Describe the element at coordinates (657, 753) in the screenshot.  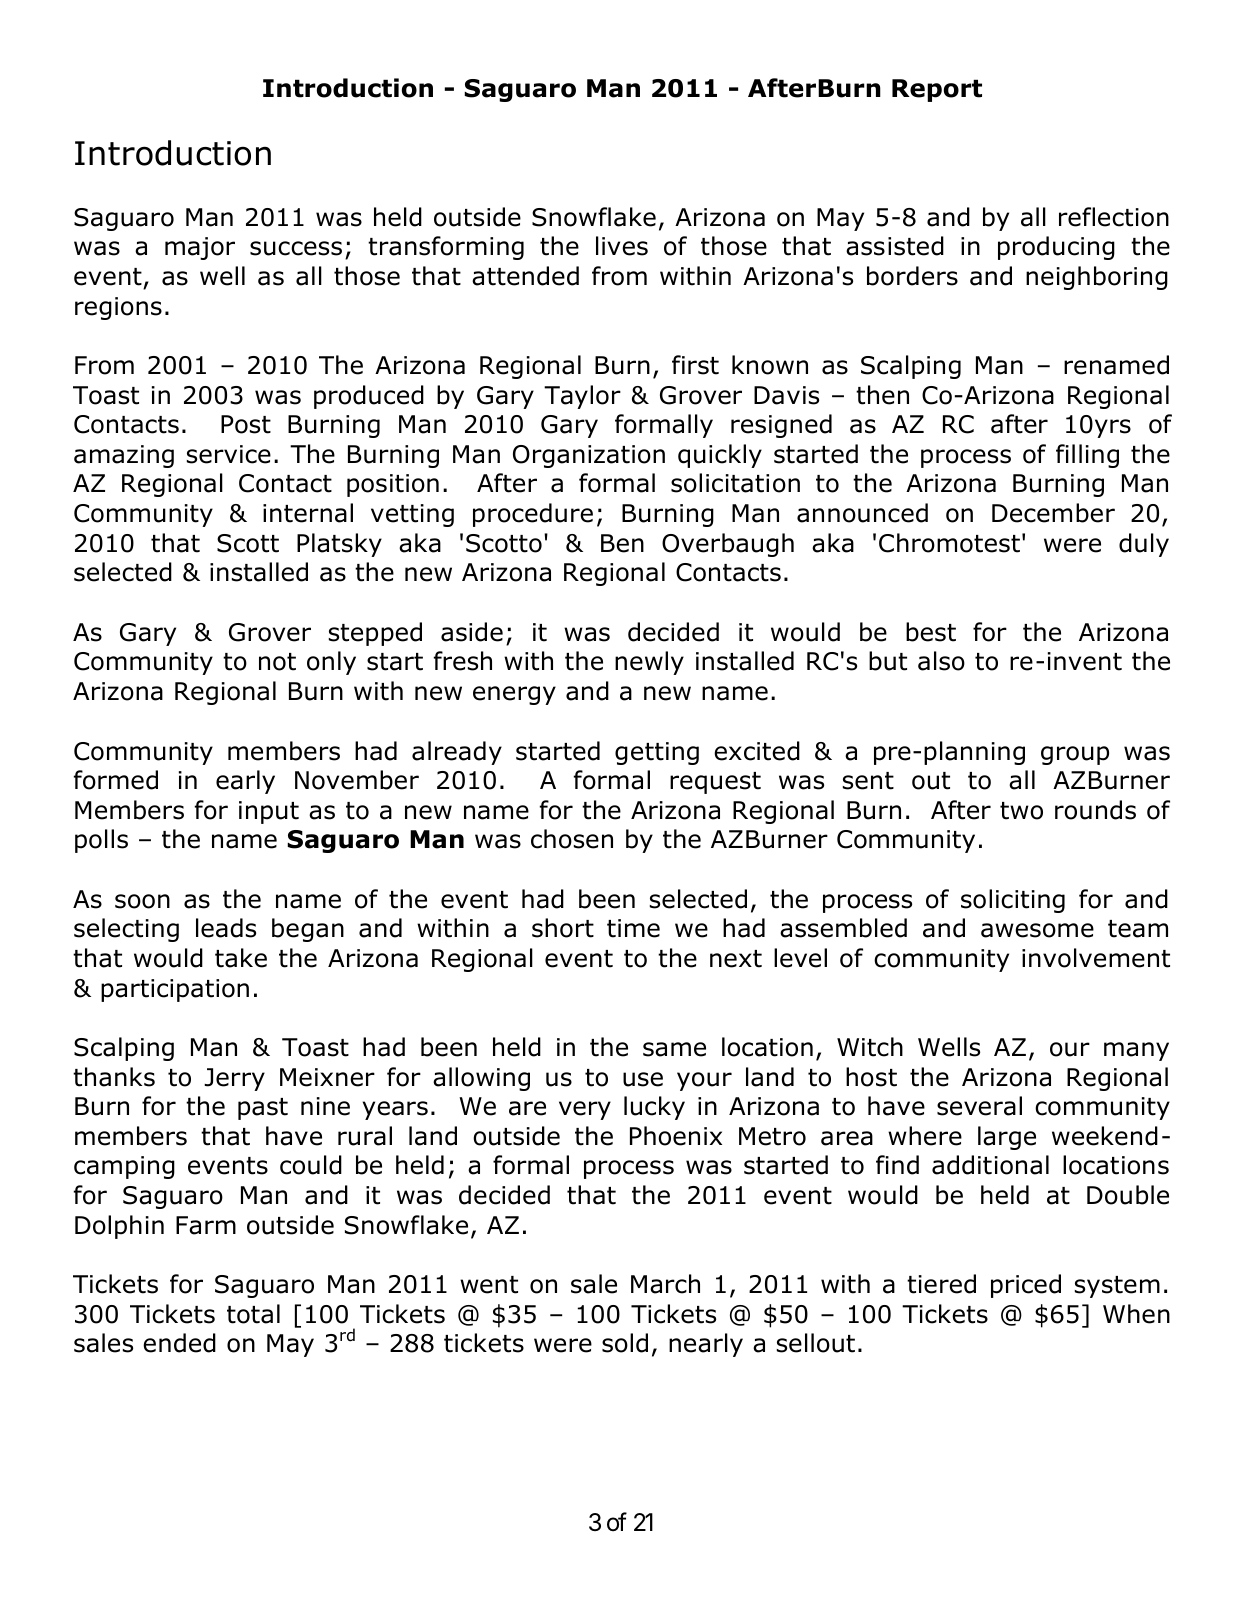
I see `getting` at that location.
